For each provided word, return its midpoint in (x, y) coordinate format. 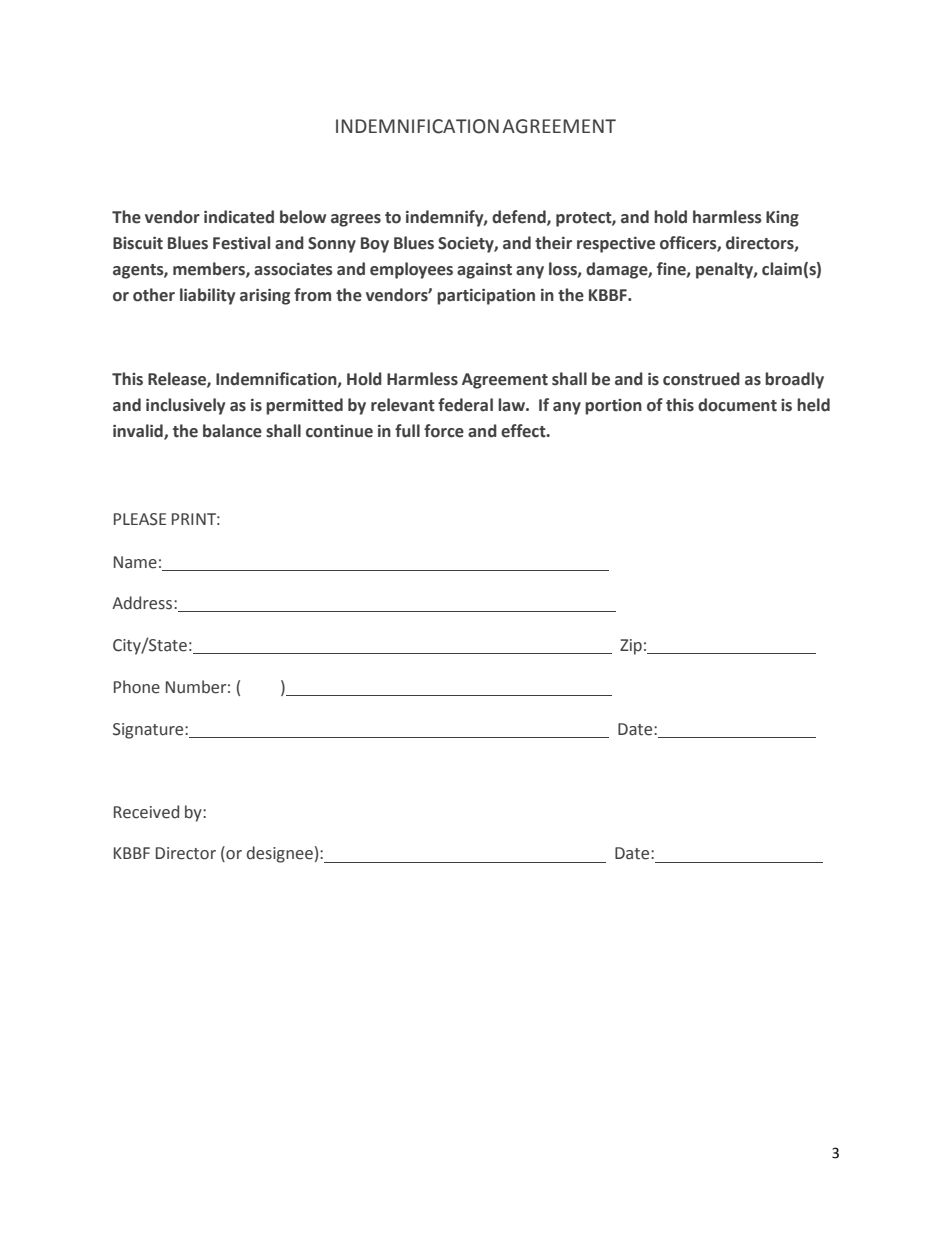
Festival (241, 243)
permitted (304, 406)
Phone (137, 687)
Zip (631, 647)
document (737, 405)
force (444, 431)
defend (520, 217)
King (782, 219)
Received (146, 812)
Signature (149, 731)
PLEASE (140, 519)
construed (701, 379)
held (813, 405)
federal (465, 405)
